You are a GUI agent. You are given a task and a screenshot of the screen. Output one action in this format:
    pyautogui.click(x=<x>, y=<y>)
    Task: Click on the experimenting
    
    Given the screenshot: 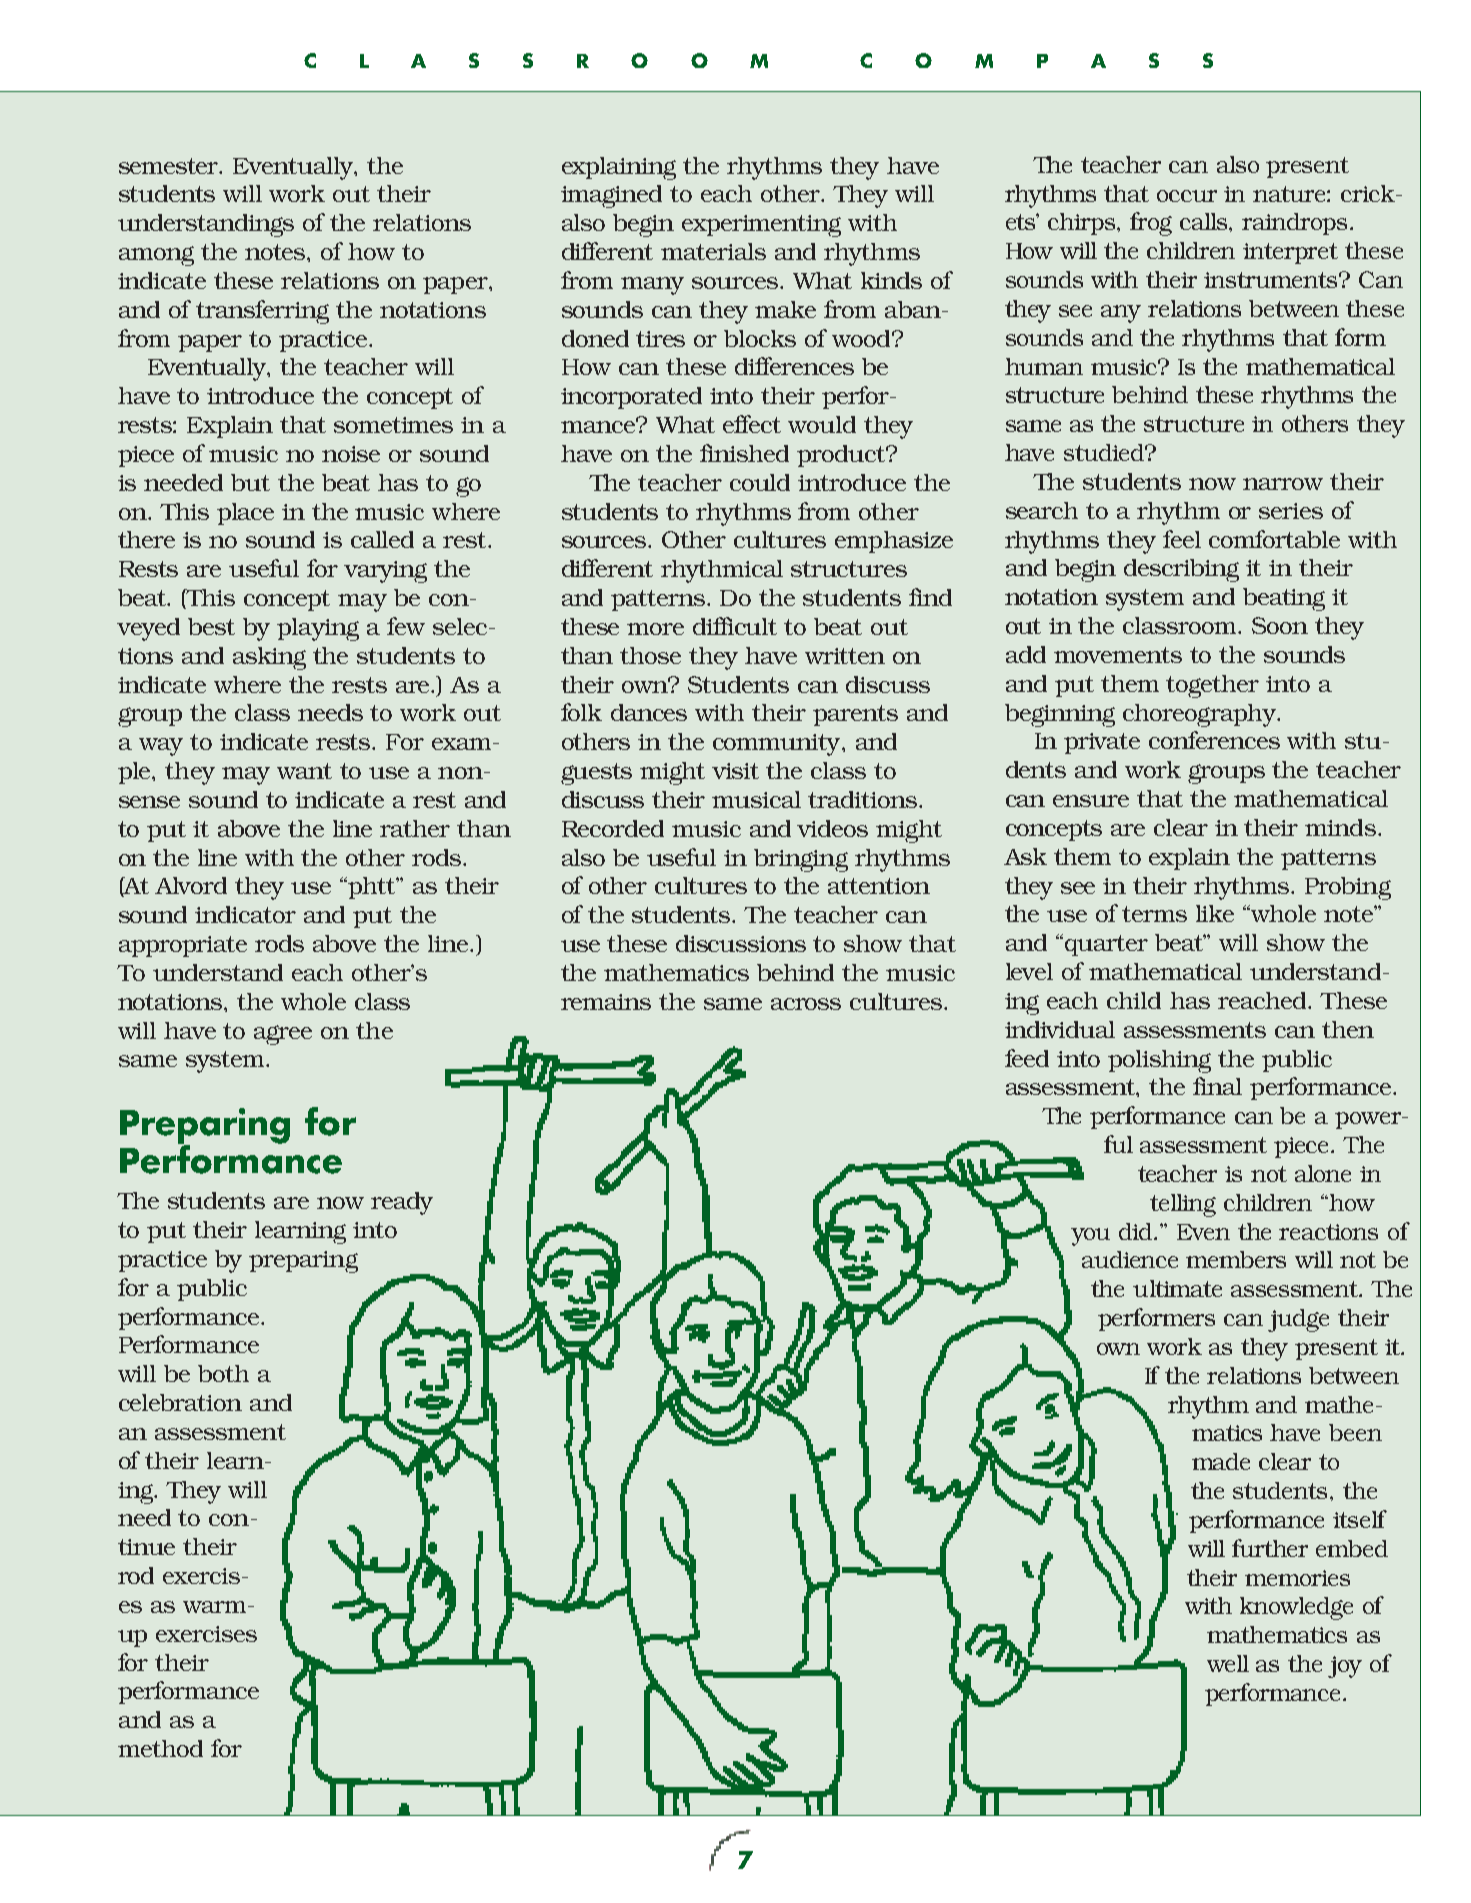 What is the action you would take?
    pyautogui.click(x=761, y=226)
